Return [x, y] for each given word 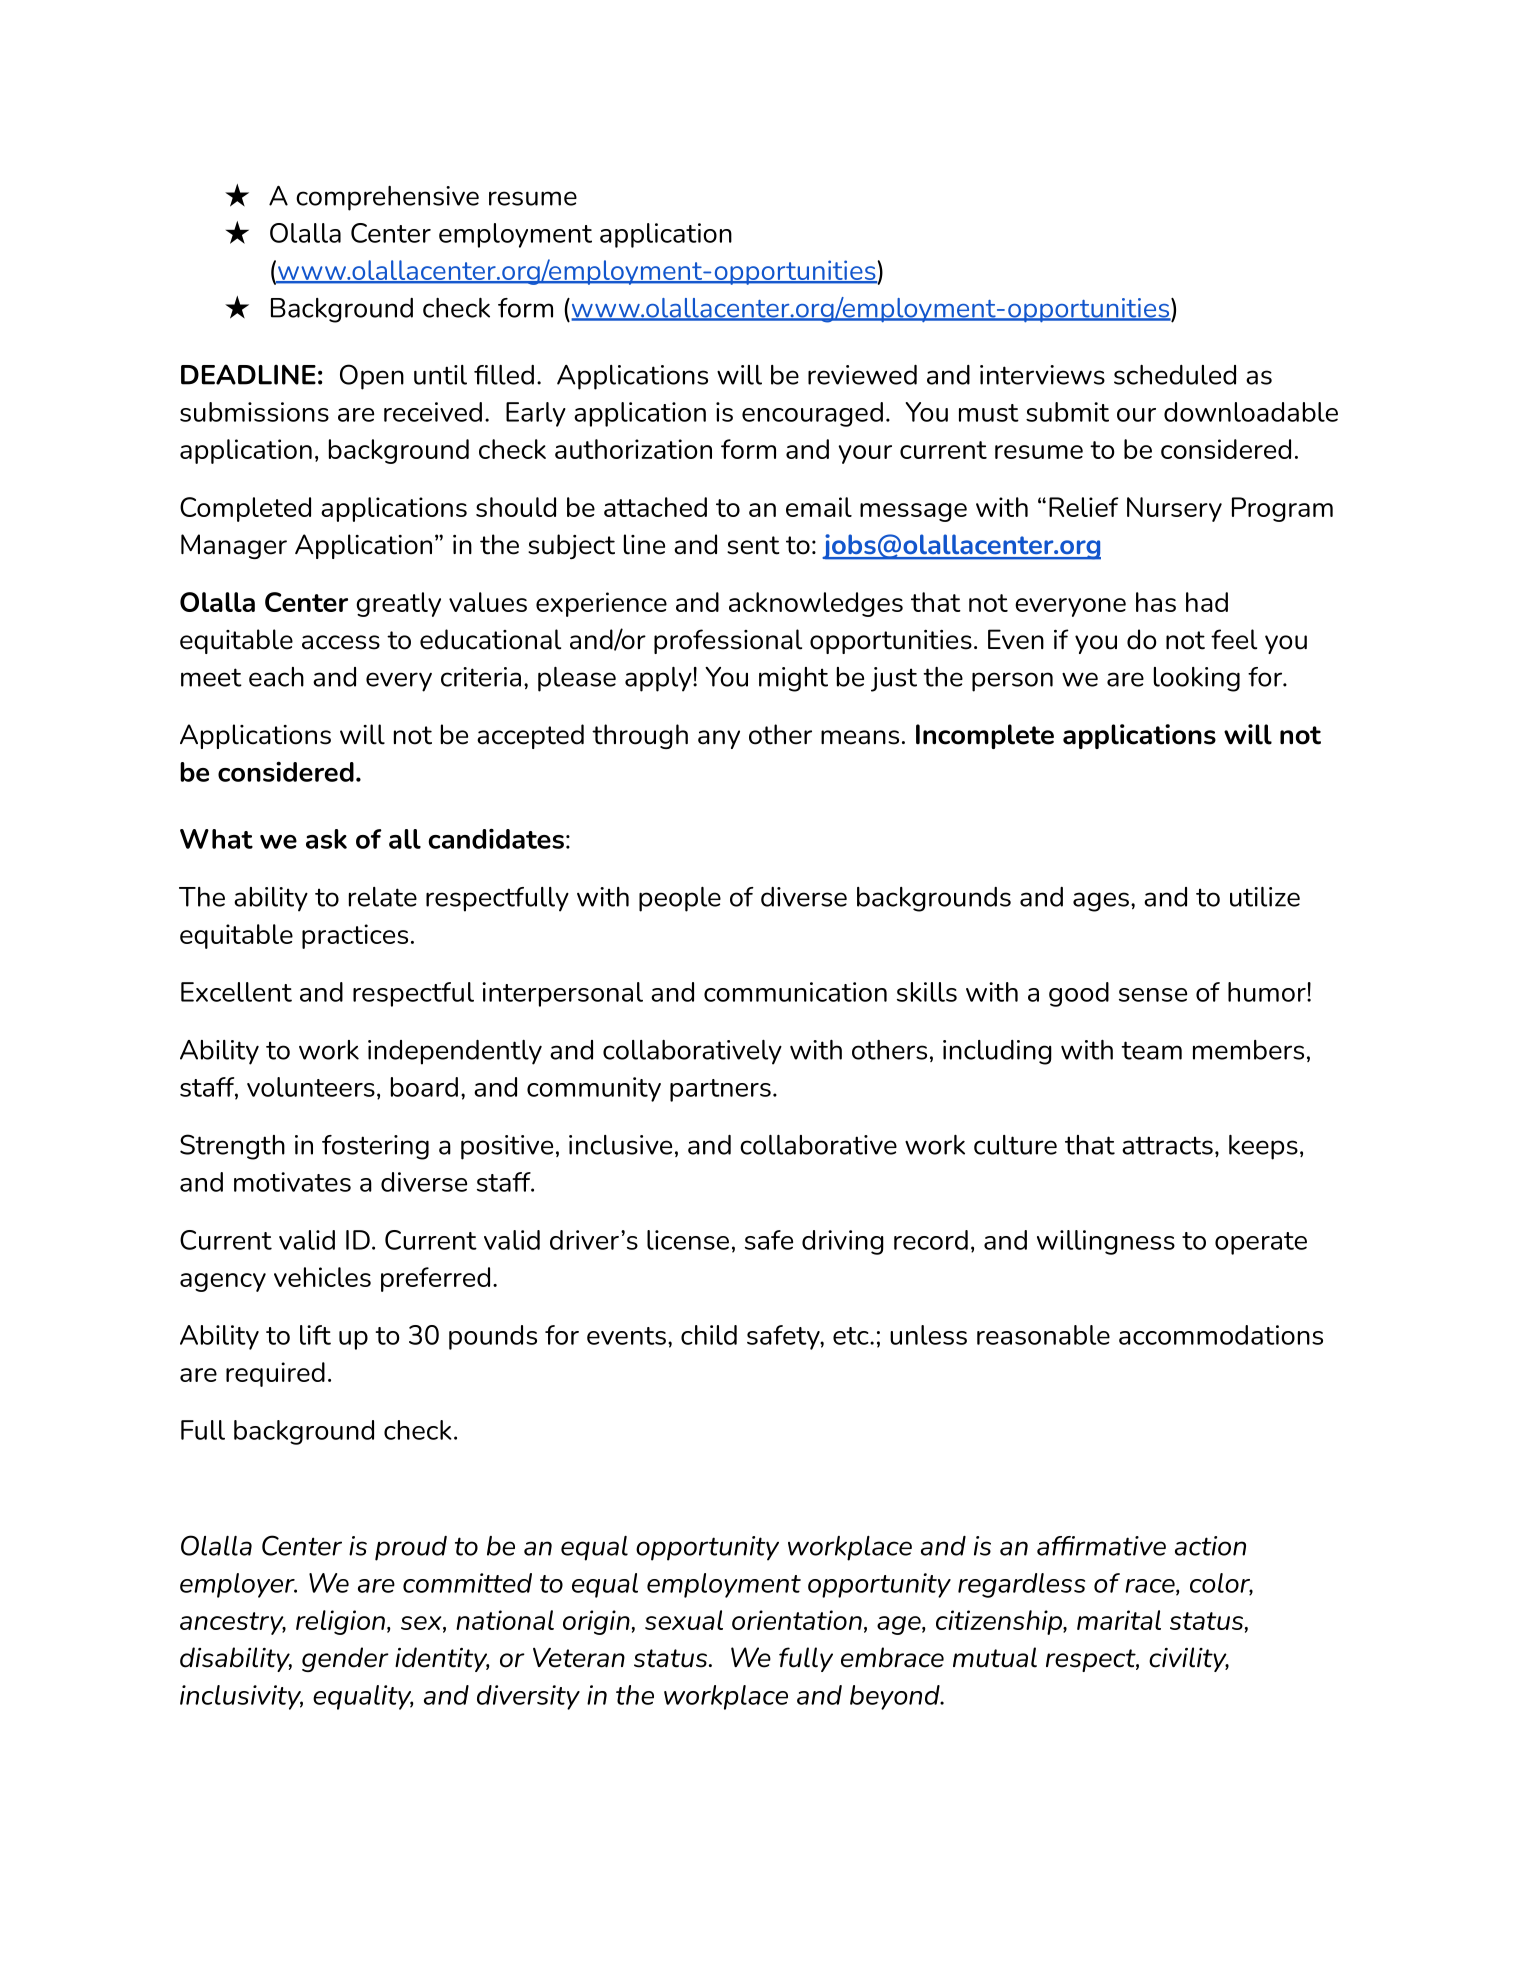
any [719, 739]
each [276, 677]
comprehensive [387, 198]
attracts [1167, 1145]
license [688, 1240]
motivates [292, 1182]
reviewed [862, 375]
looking [1197, 679]
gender [345, 1659]
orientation [797, 1620]
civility [1189, 1659]
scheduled [1175, 375]
